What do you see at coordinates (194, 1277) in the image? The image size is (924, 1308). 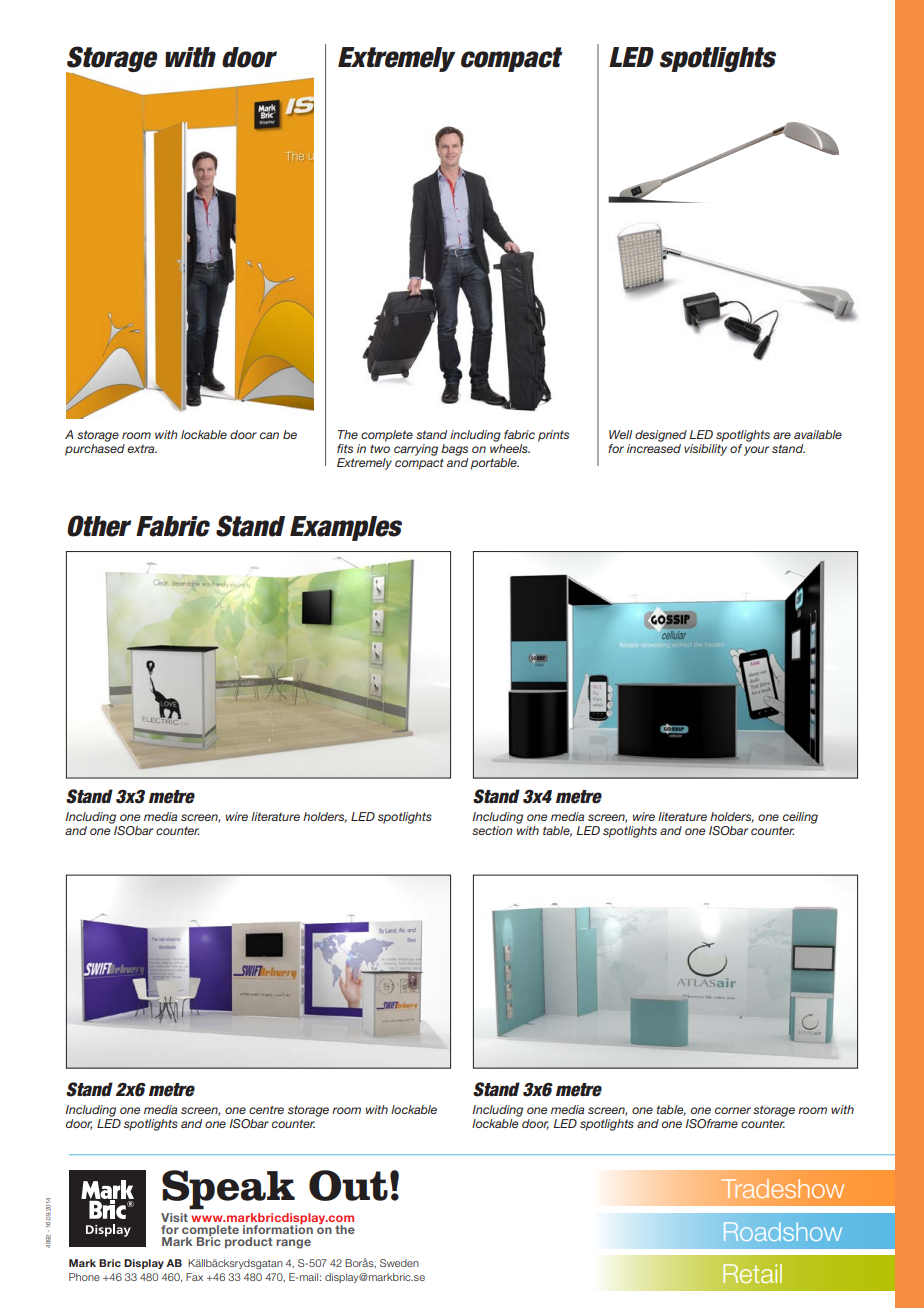 I see `Fax` at bounding box center [194, 1277].
